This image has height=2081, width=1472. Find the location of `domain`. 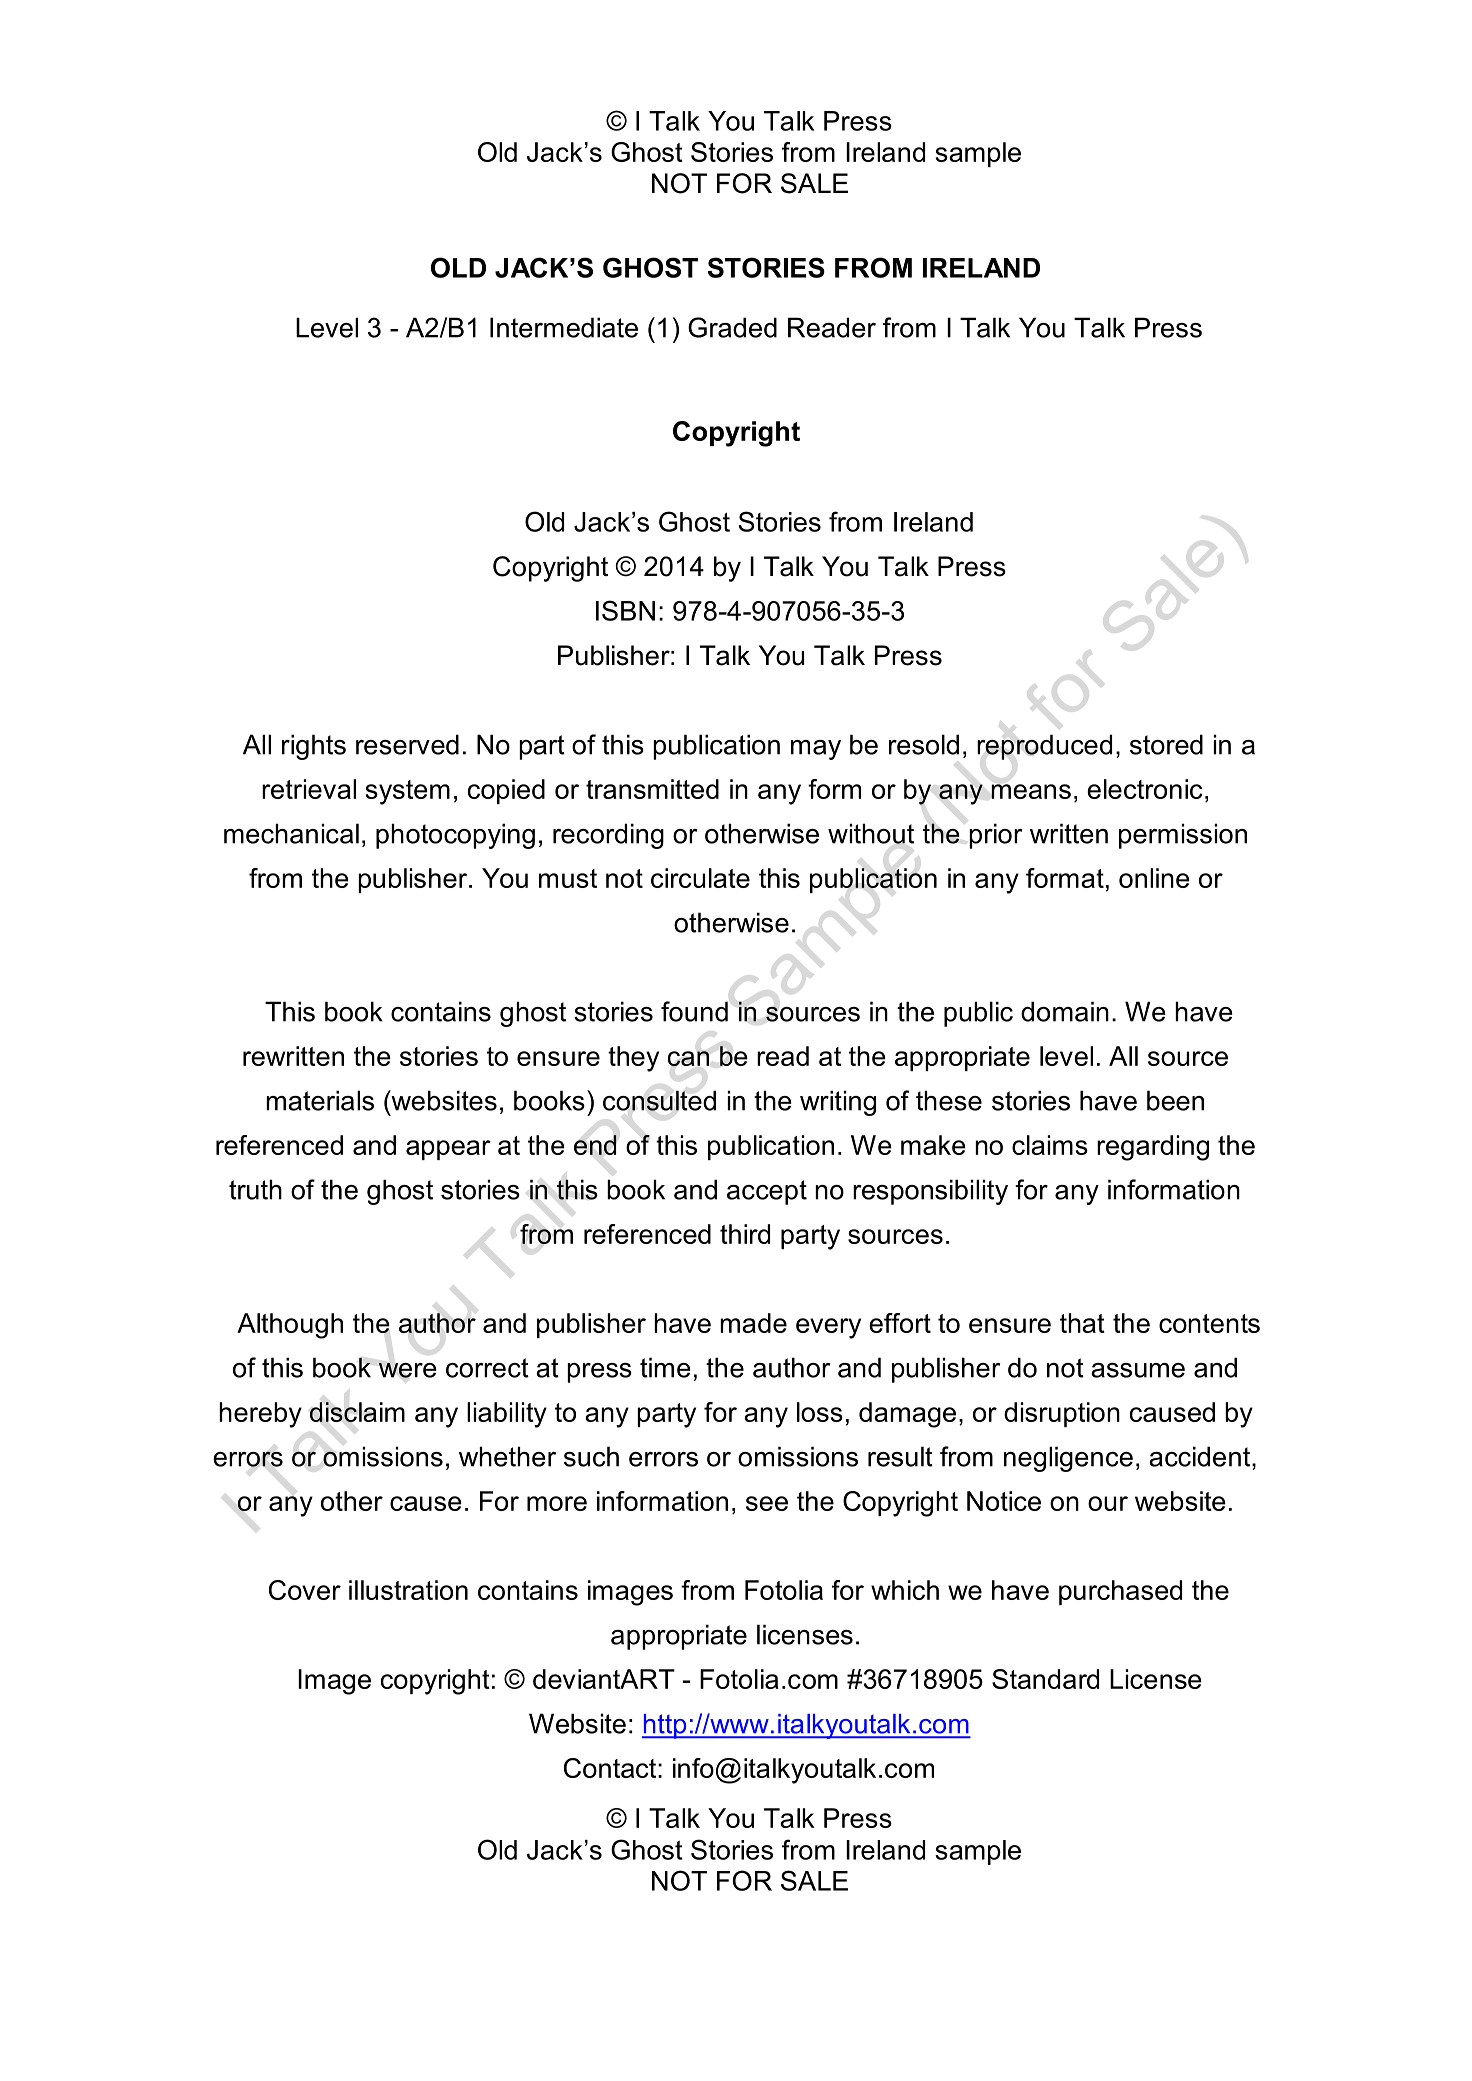

domain is located at coordinates (1065, 1011).
